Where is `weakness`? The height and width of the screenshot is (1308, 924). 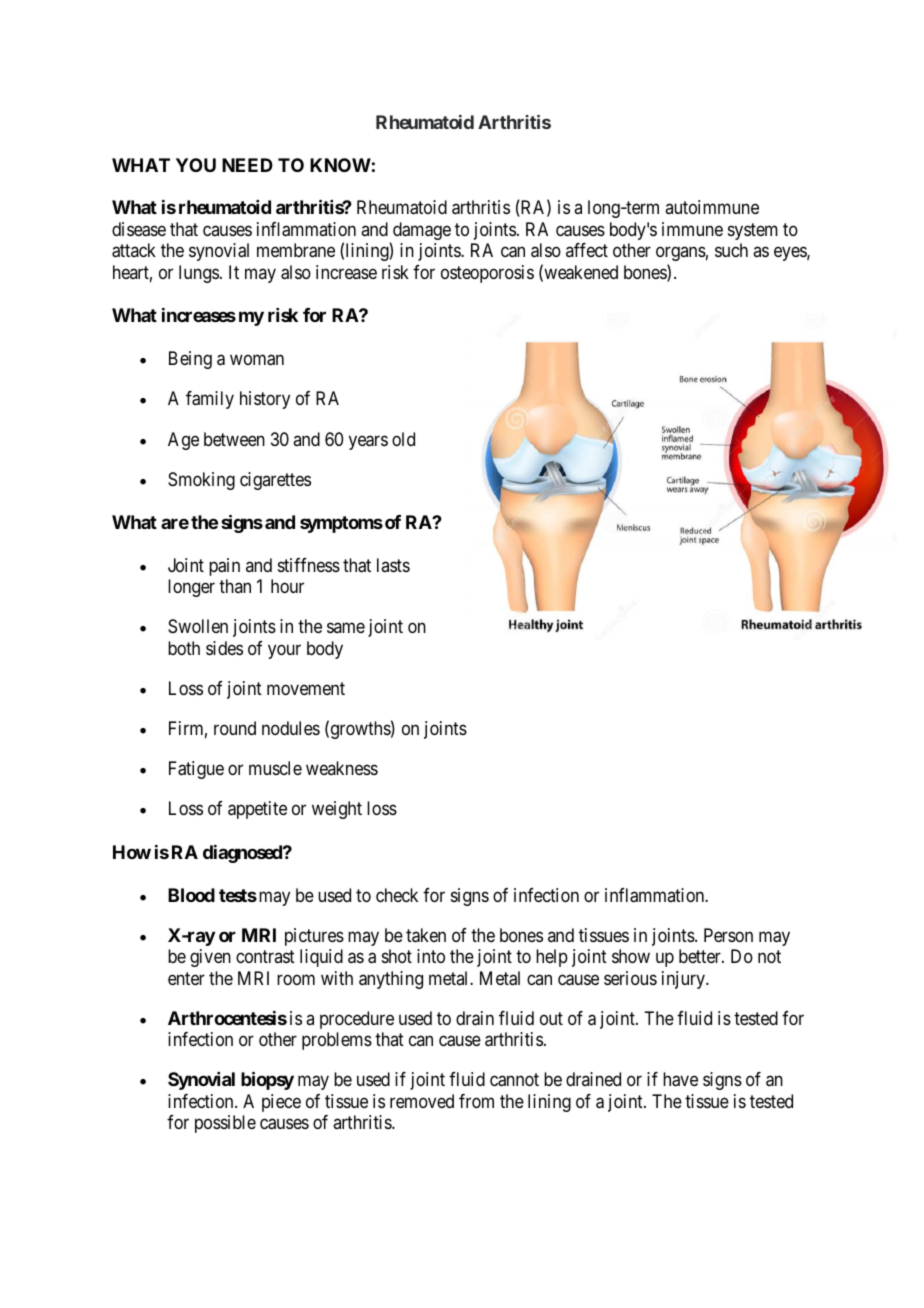 weakness is located at coordinates (342, 768).
